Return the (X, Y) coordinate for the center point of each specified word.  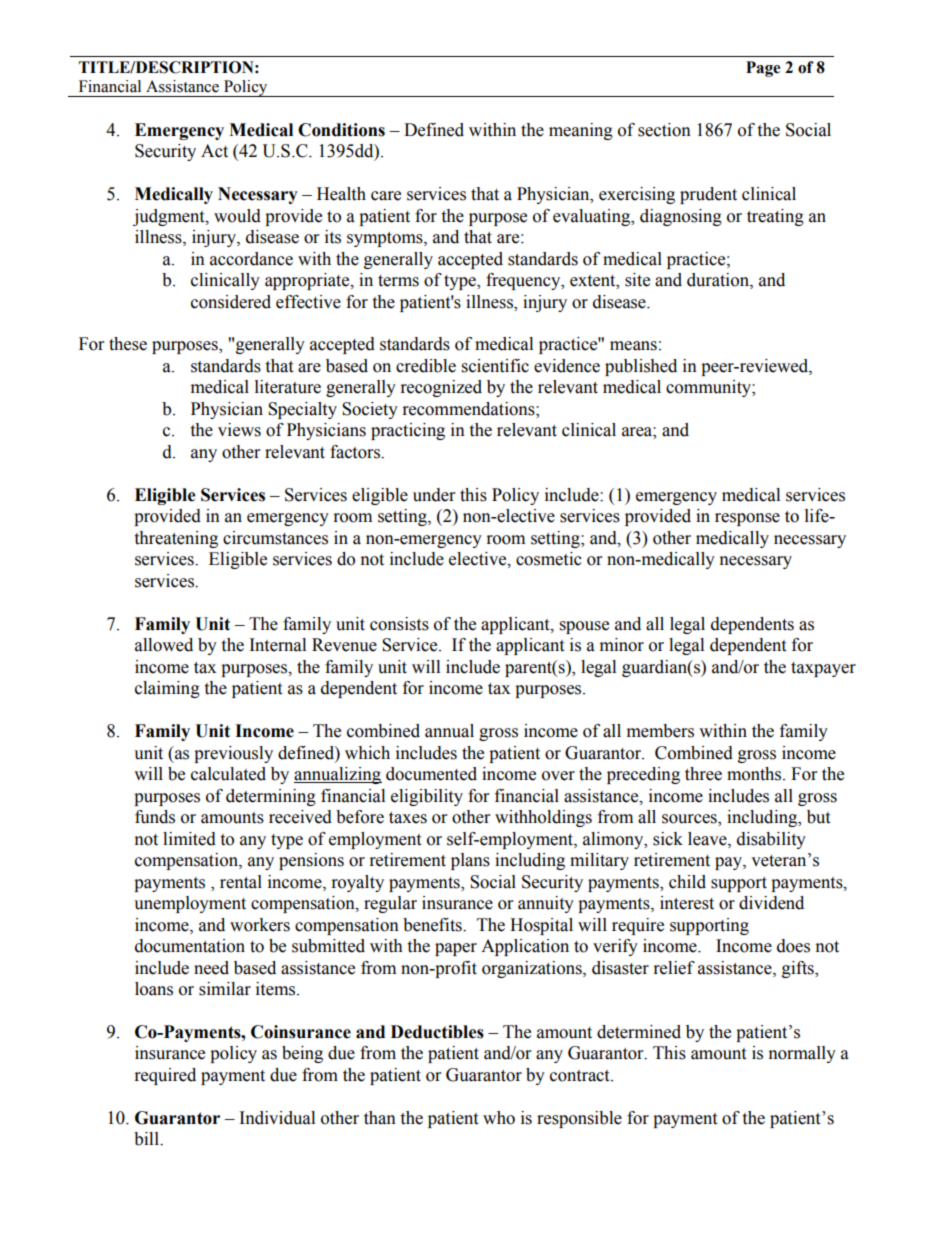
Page (763, 69)
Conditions (341, 130)
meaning (581, 131)
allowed (164, 645)
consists (399, 624)
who (499, 1118)
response (747, 519)
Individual (277, 1118)
